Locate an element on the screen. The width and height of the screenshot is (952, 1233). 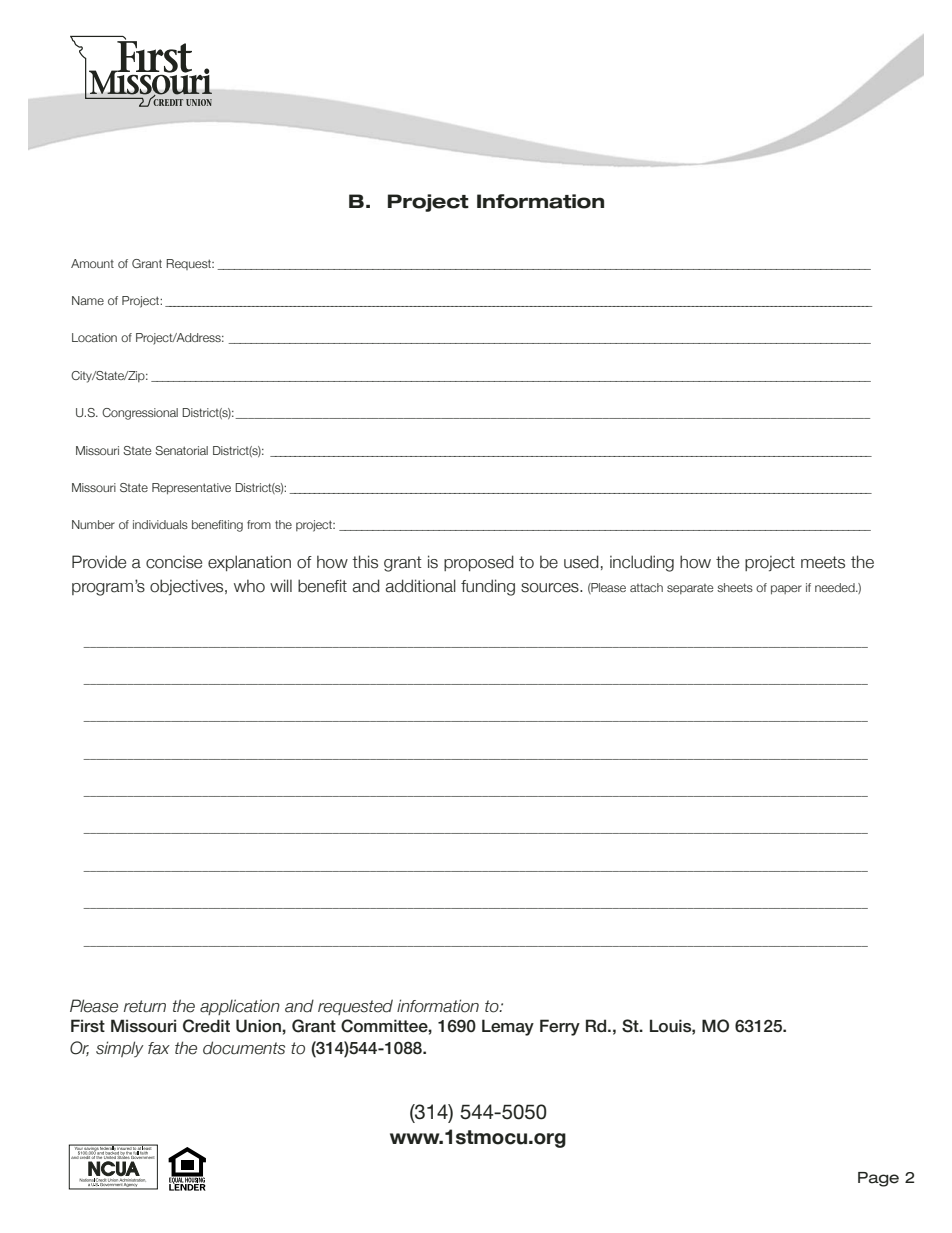
paper is located at coordinates (786, 590).
